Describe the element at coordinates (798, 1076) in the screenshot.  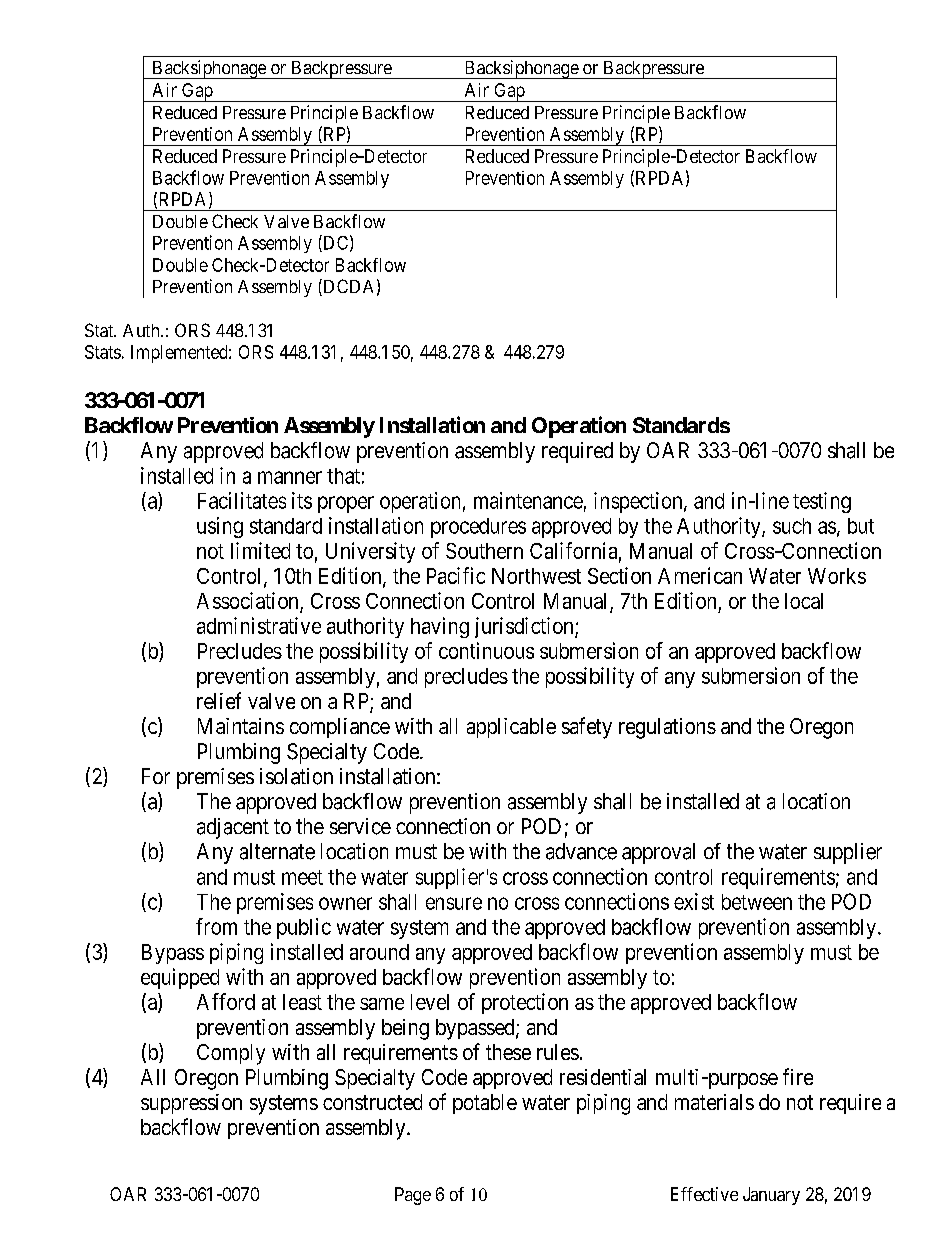
I see `fire` at that location.
